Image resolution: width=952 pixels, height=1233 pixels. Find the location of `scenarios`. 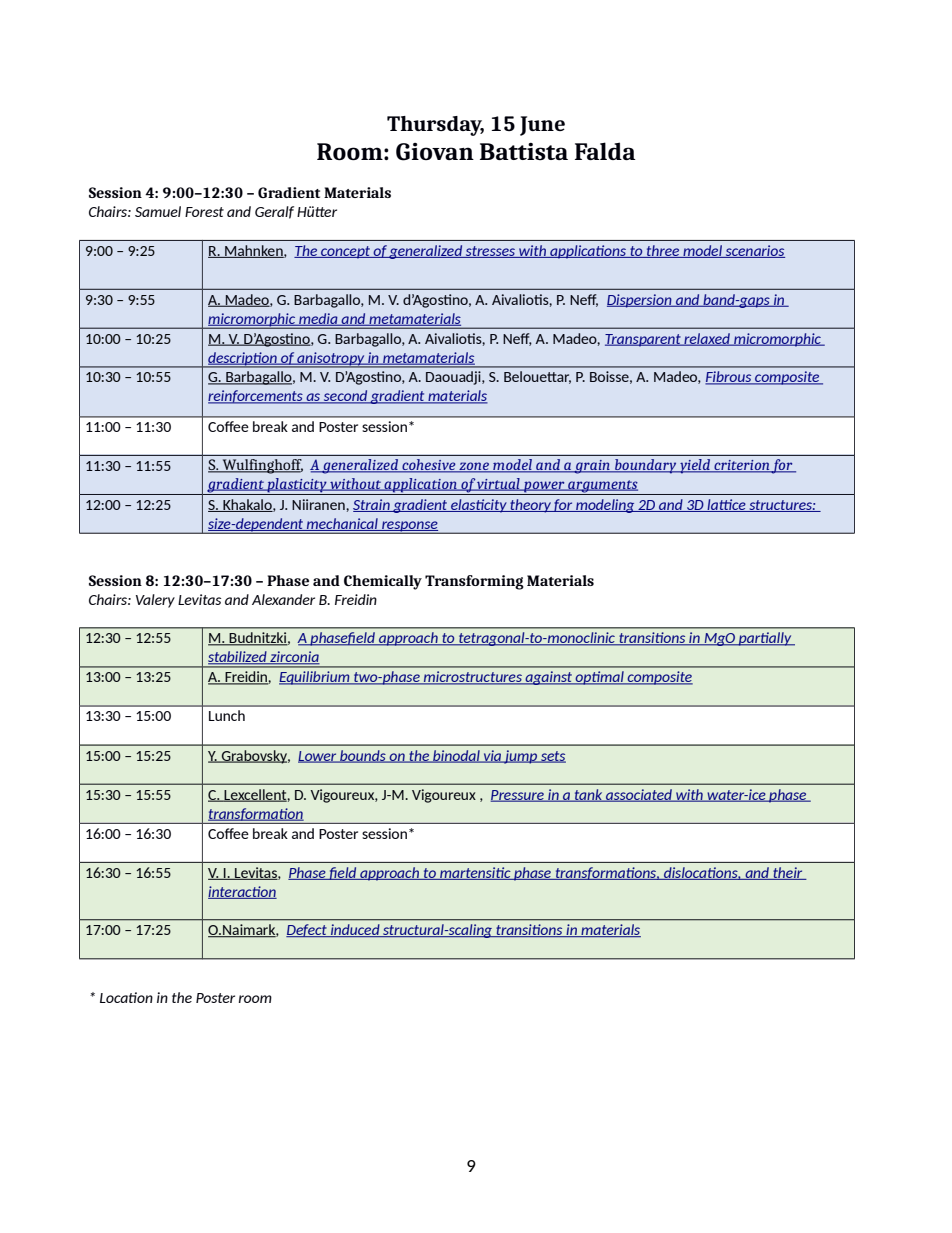

scenarios is located at coordinates (754, 251).
